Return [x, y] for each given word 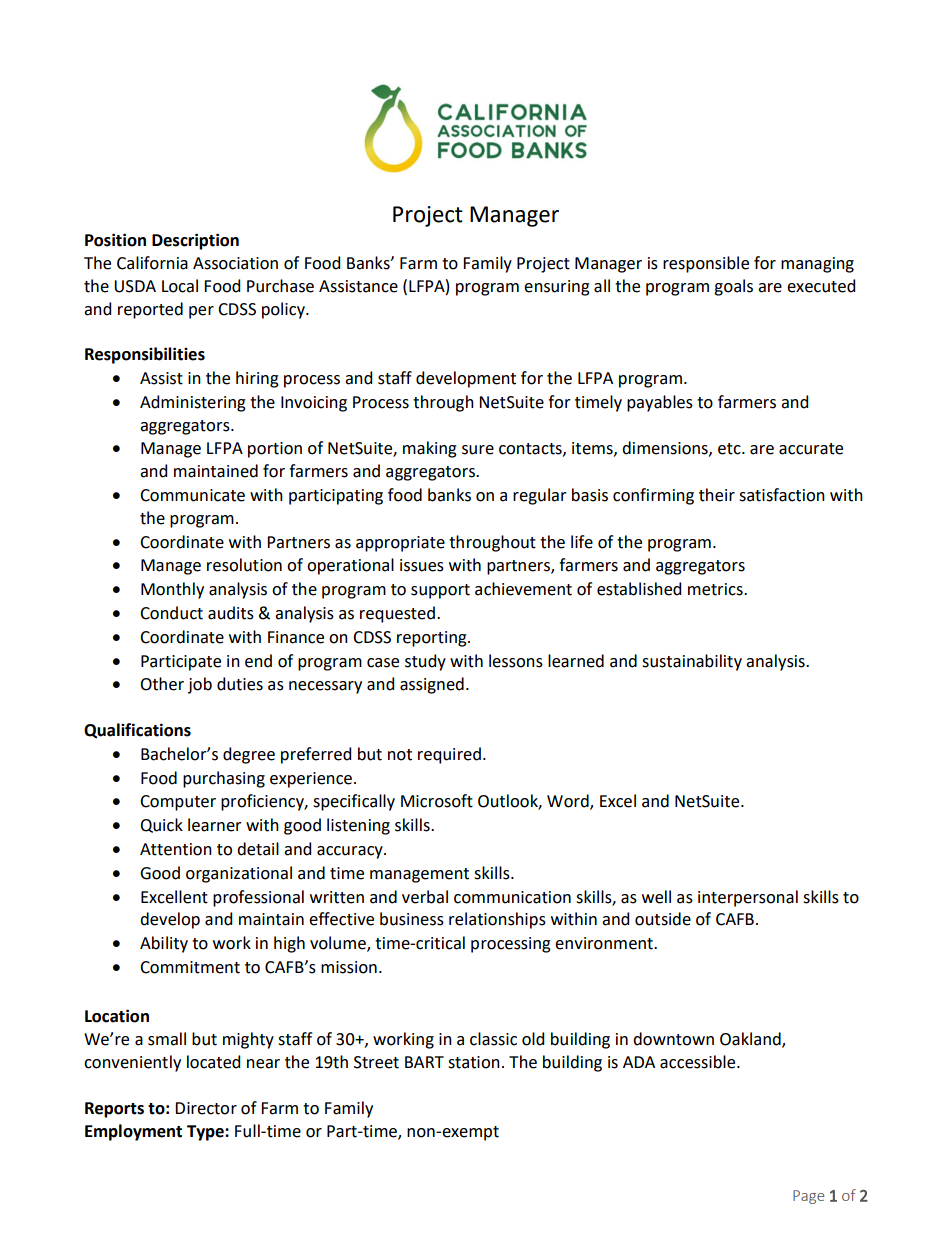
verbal [425, 897]
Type [206, 1133]
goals [733, 287]
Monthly [172, 590]
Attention [176, 849]
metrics [716, 589]
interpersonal [748, 898]
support [440, 591]
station [474, 1062]
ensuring [557, 288]
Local [180, 286]
